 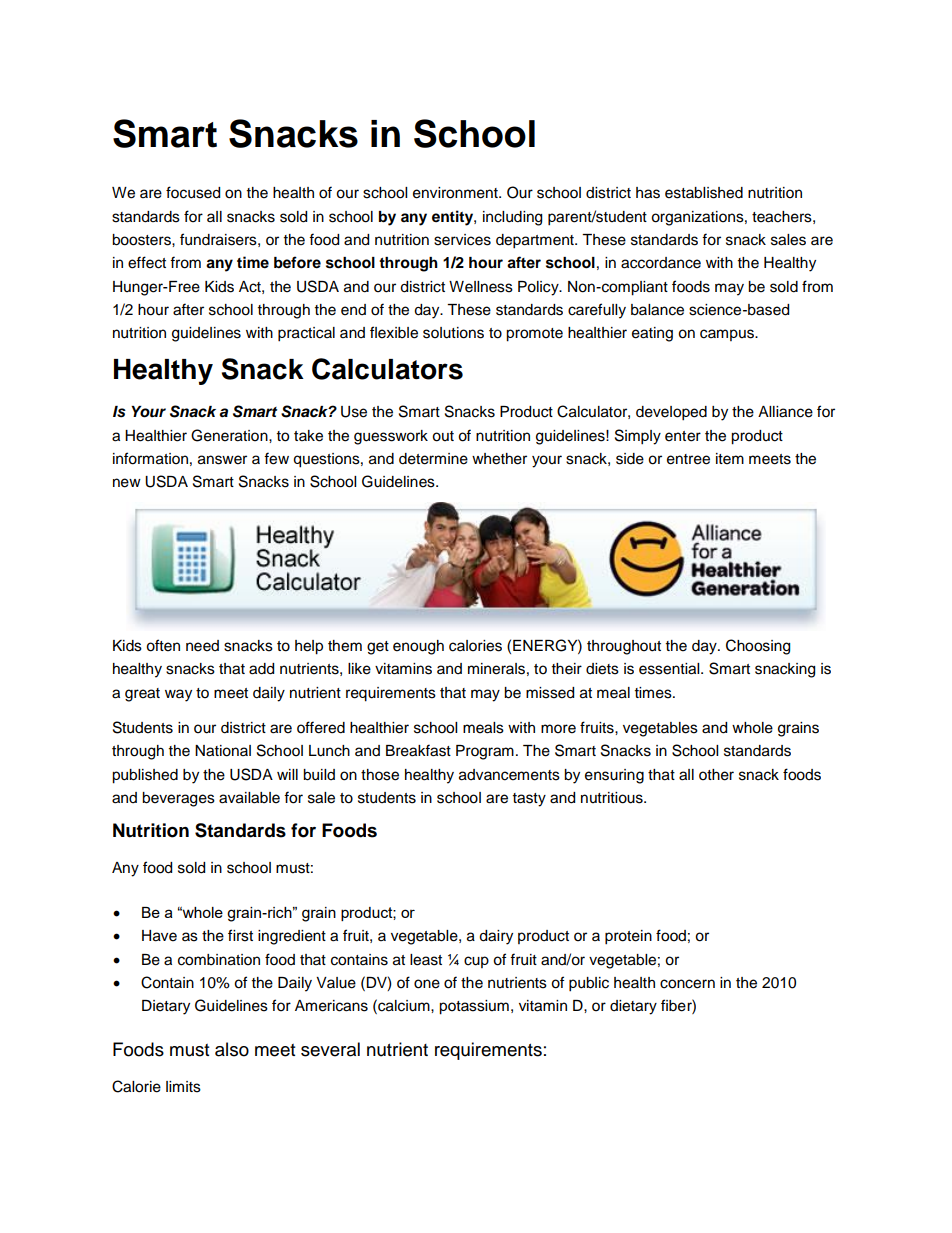 I want to click on Choosing, so click(x=758, y=647).
